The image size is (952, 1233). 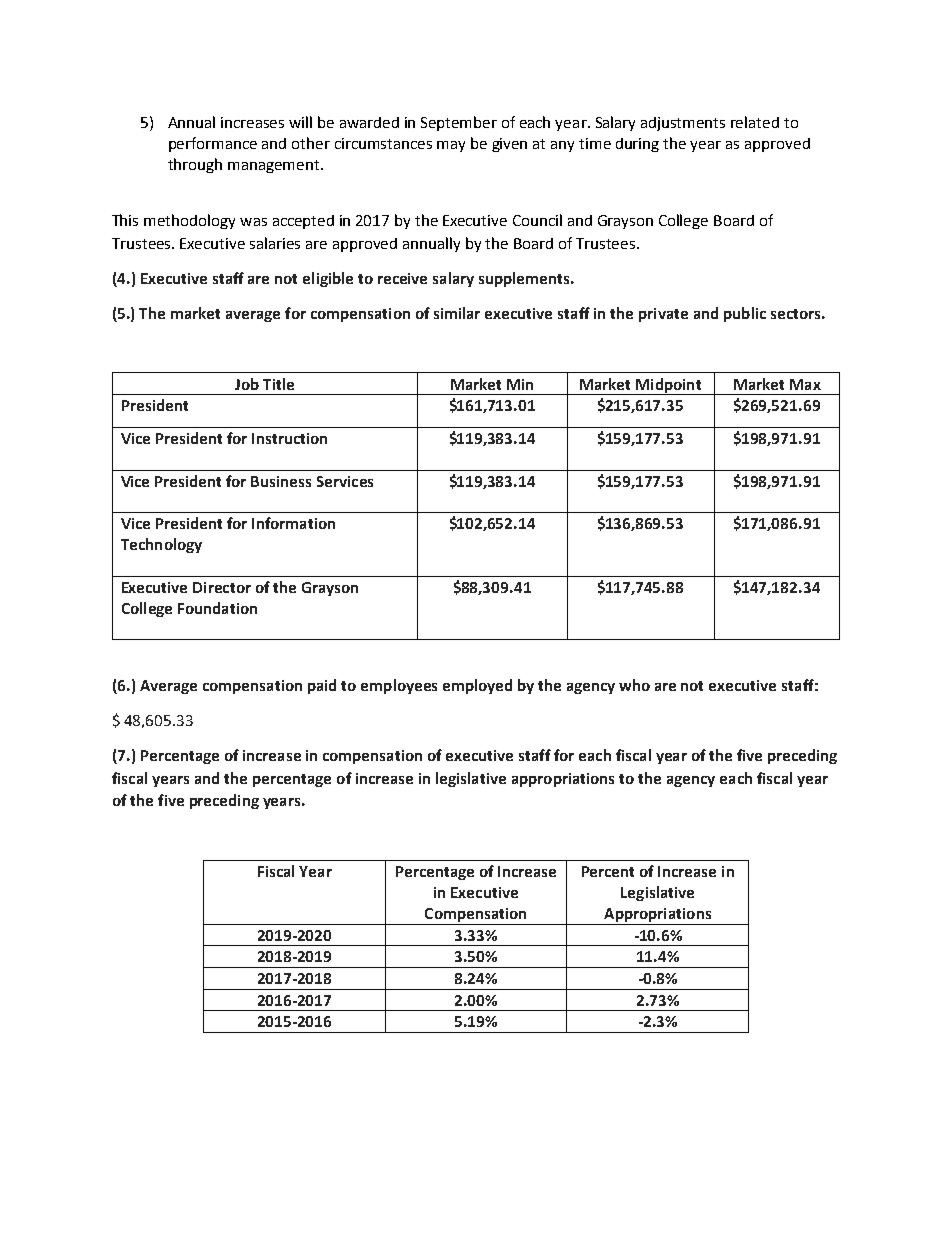 What do you see at coordinates (525, 279) in the screenshot?
I see `supplements` at bounding box center [525, 279].
